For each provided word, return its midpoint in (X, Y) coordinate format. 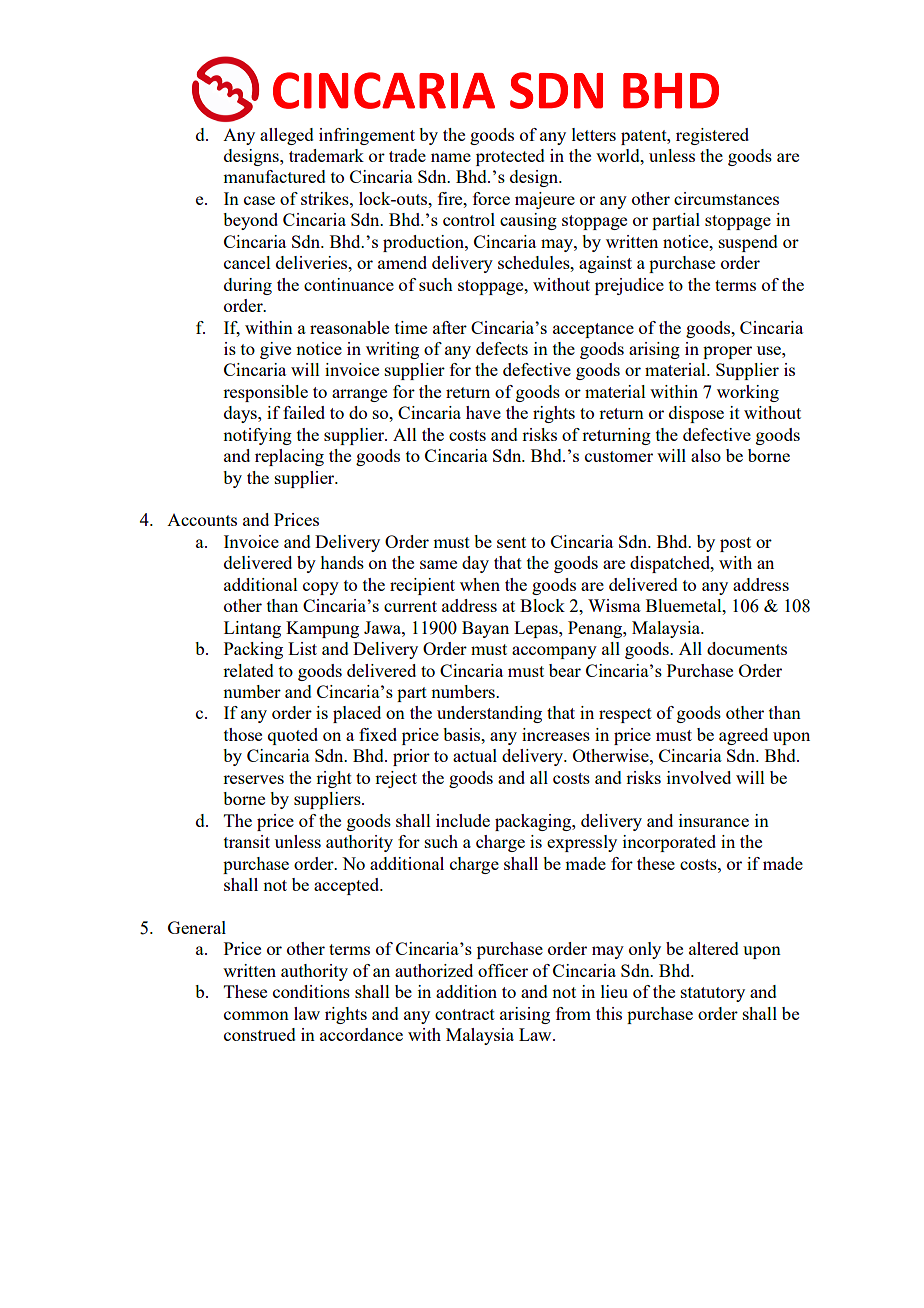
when (480, 584)
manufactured (274, 176)
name (451, 157)
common (256, 1015)
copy (321, 588)
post (735, 544)
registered (712, 136)
